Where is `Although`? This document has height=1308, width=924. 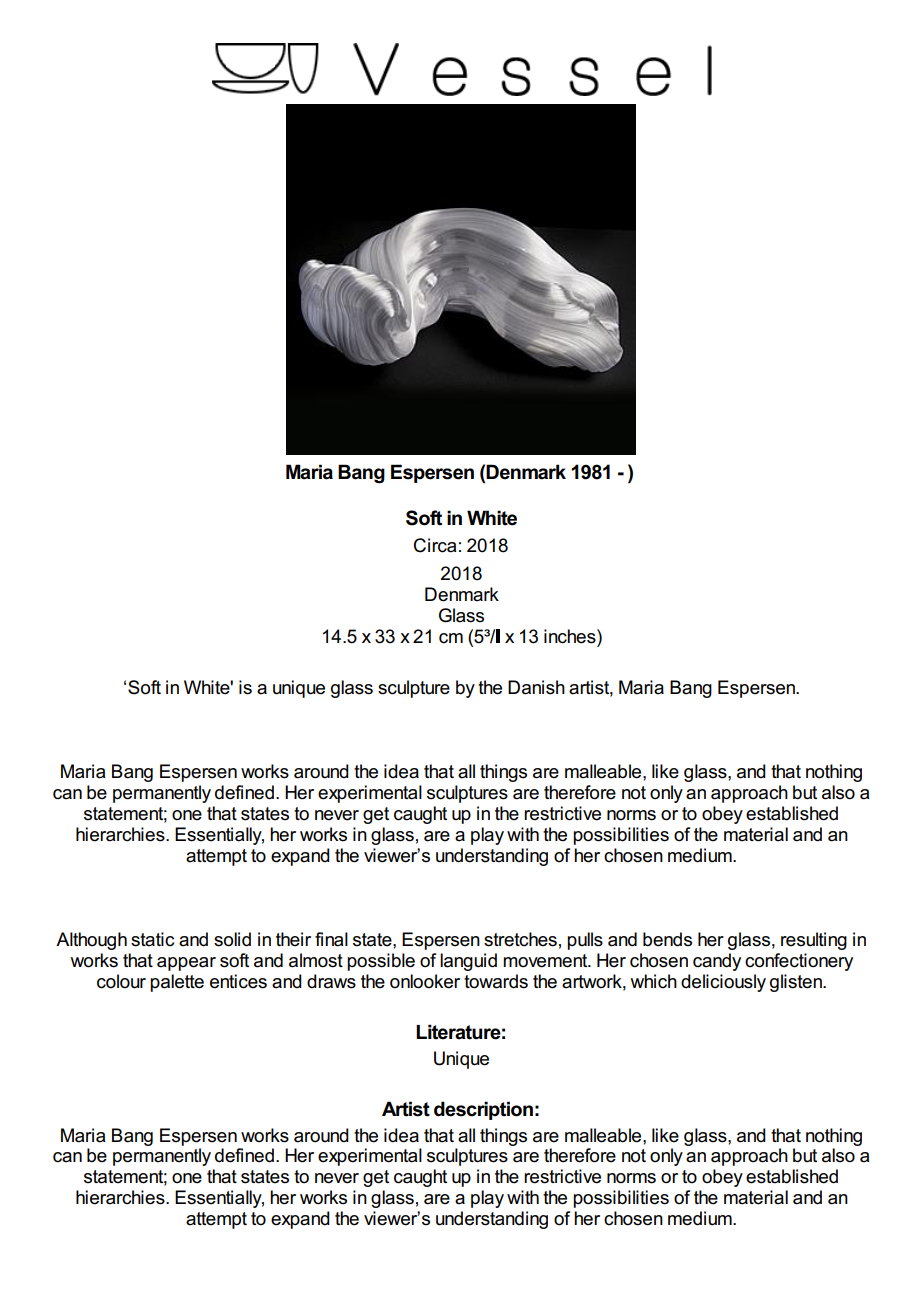 Although is located at coordinates (91, 941).
